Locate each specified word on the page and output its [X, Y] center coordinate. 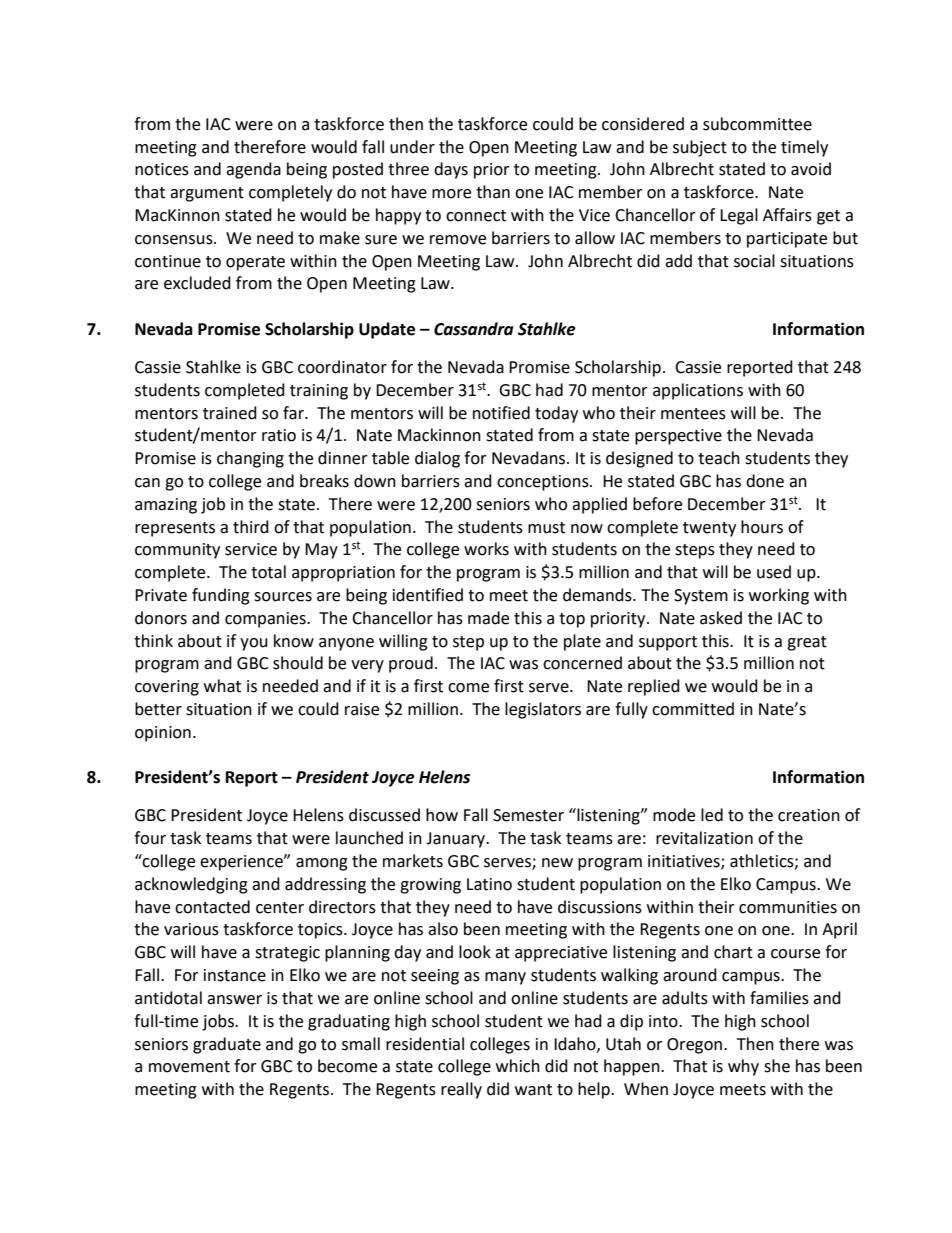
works [486, 549]
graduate [227, 1045]
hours [762, 527]
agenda [253, 170]
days [451, 170]
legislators [543, 710]
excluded [197, 283]
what [222, 686]
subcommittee [757, 124]
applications [698, 391]
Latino [489, 884]
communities [788, 907]
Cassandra [473, 329]
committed [693, 709]
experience [242, 863]
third [251, 527]
